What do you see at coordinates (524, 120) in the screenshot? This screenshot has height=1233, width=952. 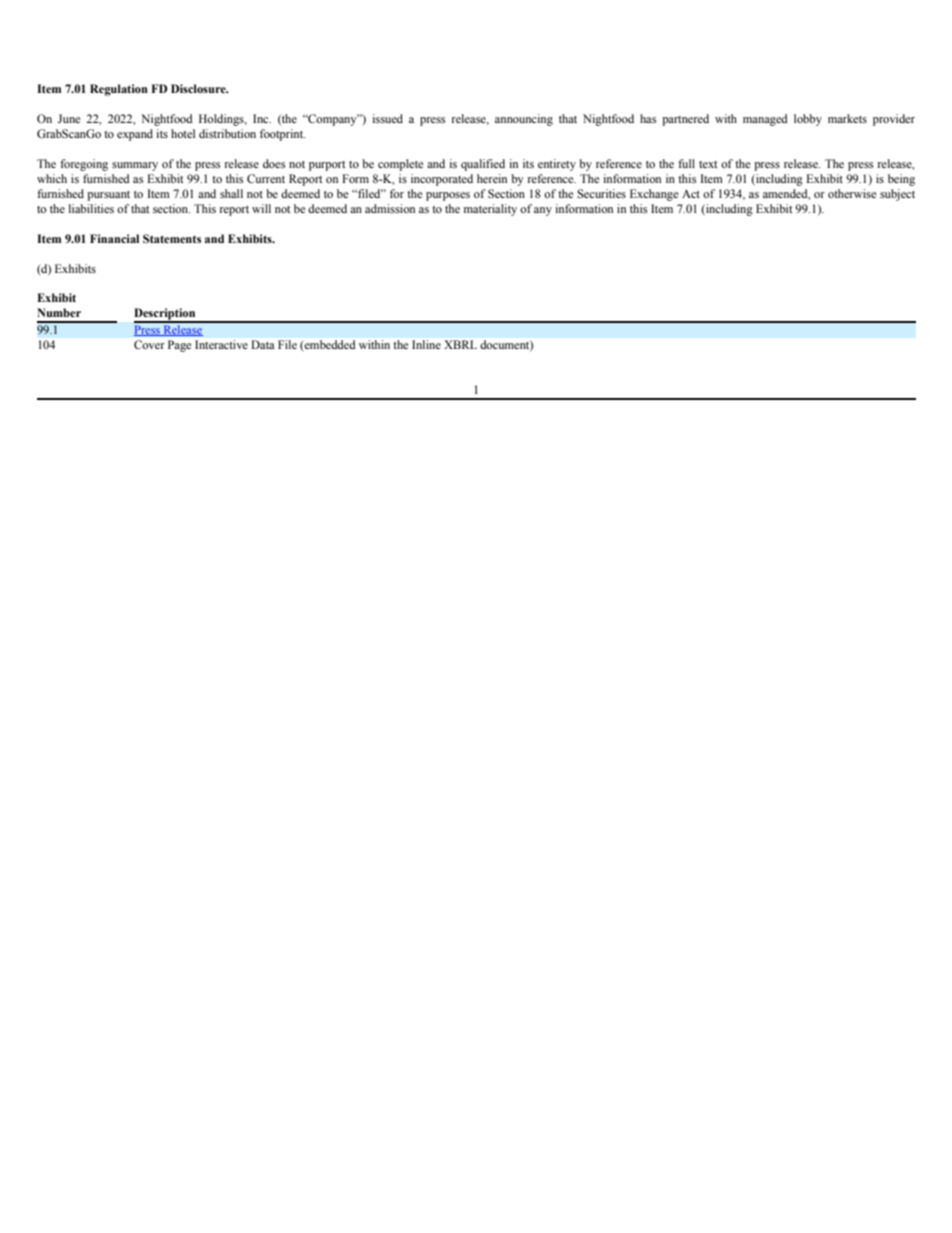 I see `announcing` at bounding box center [524, 120].
